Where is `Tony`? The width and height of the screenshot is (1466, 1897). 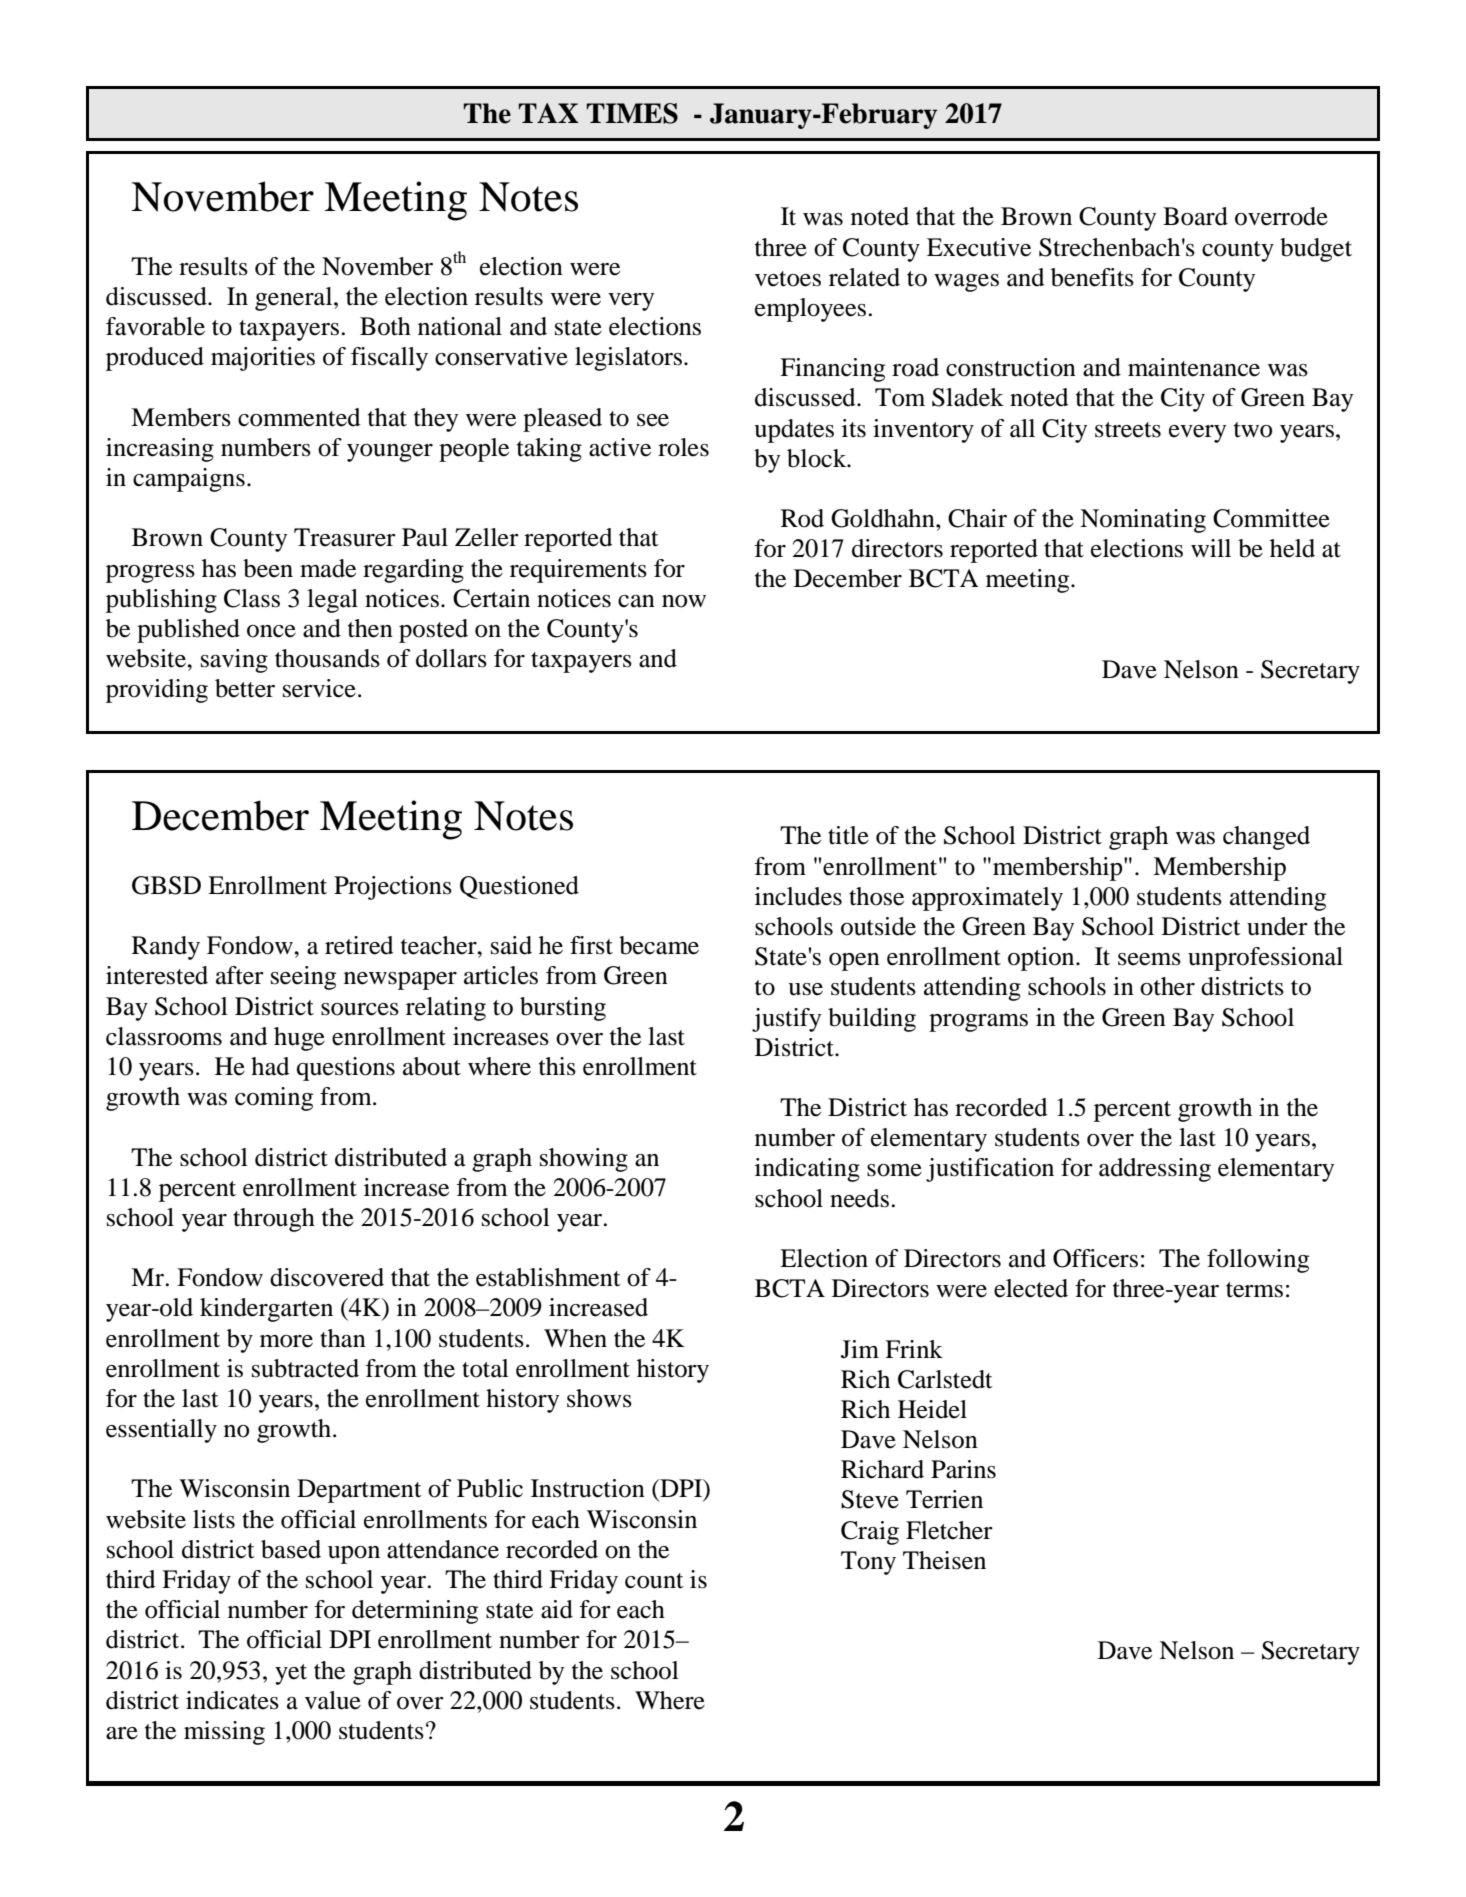
Tony is located at coordinates (868, 1563).
